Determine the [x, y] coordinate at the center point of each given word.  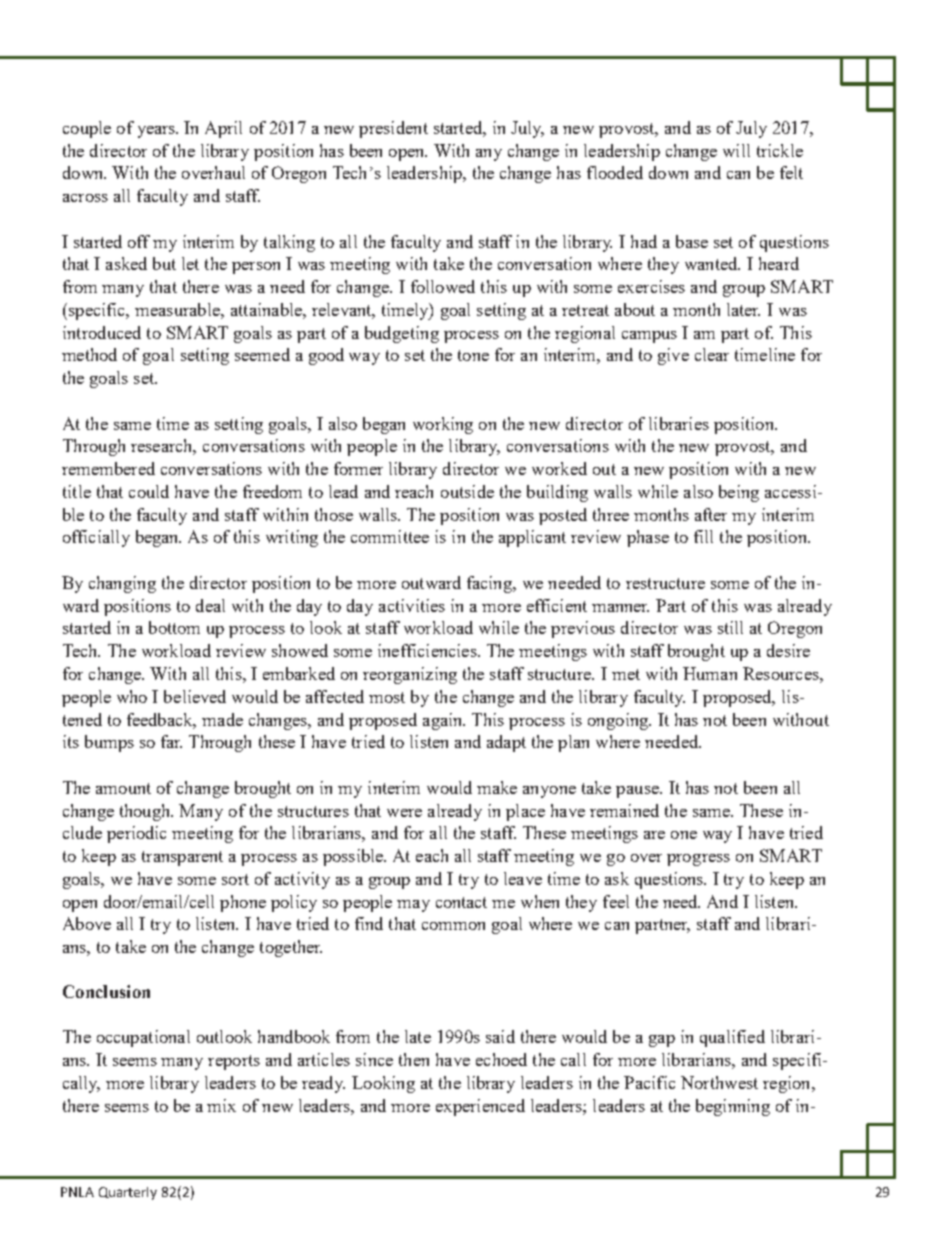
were [404, 813]
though [146, 812]
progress [698, 860]
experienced [480, 1107]
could [149, 491]
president [393, 129]
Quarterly [128, 1193]
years [158, 132]
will [736, 150]
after [711, 514]
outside [467, 491]
